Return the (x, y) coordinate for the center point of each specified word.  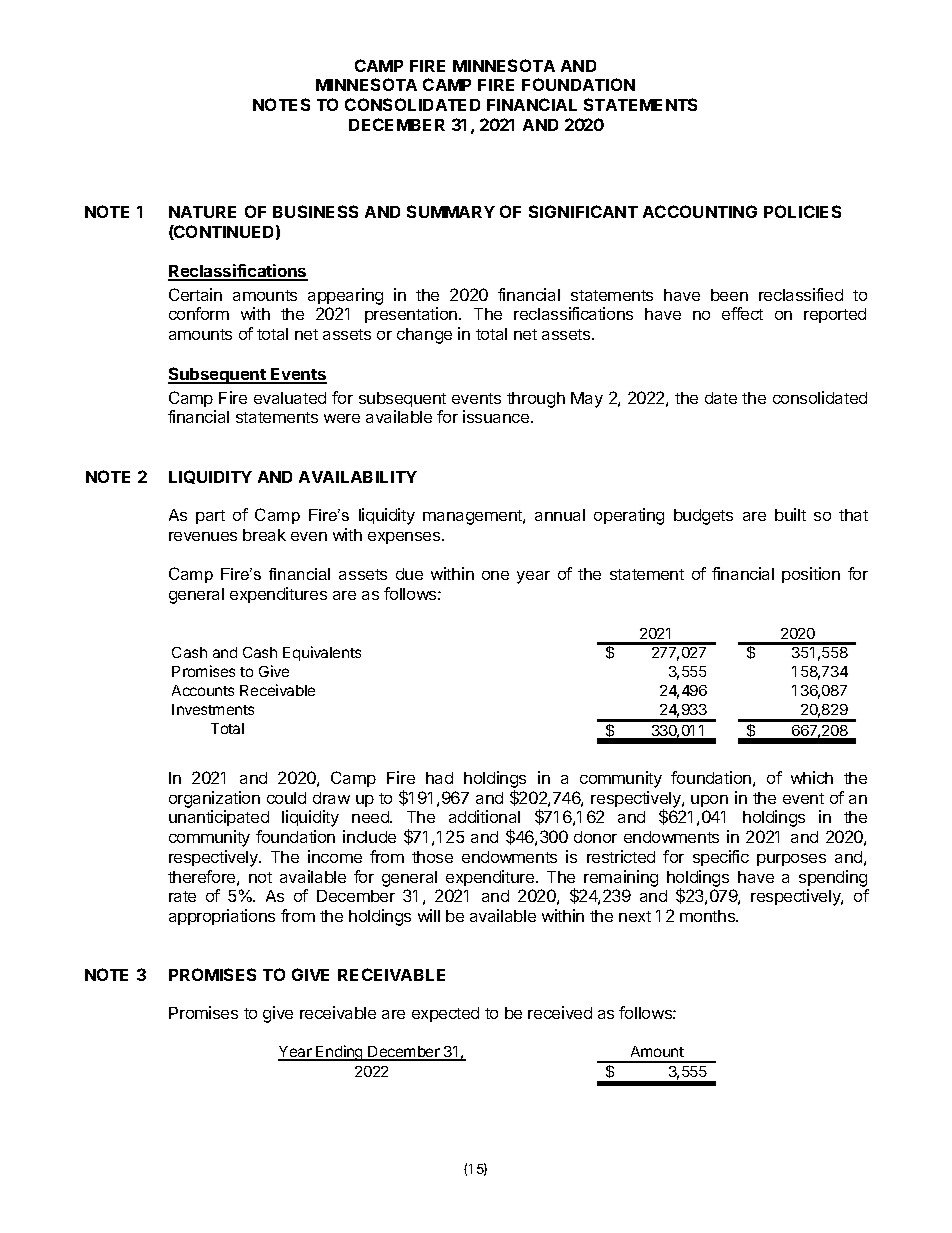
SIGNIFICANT (583, 211)
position (811, 575)
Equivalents (322, 653)
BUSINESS (315, 211)
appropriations (222, 917)
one (495, 575)
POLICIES (802, 211)
